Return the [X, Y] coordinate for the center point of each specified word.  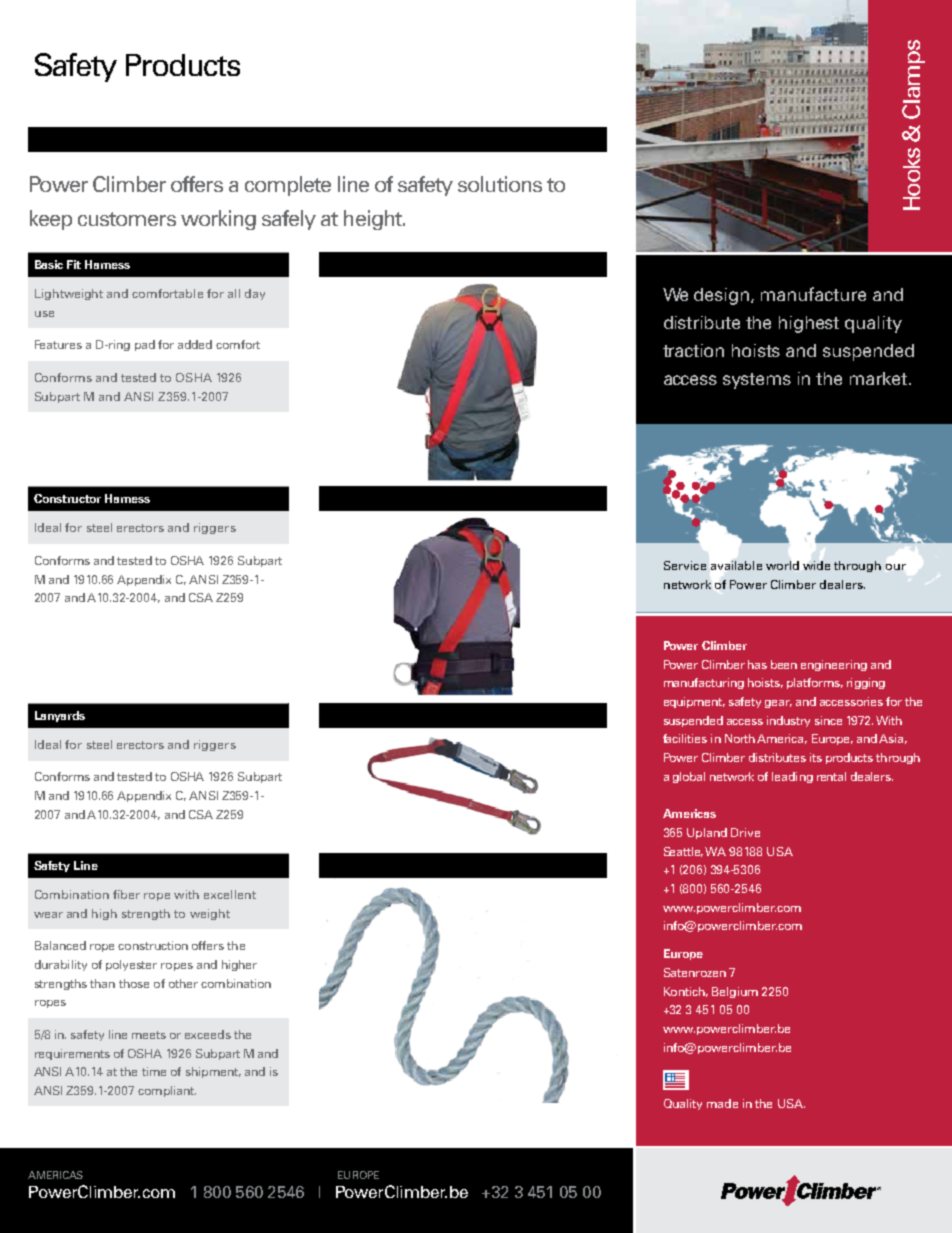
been [784, 664]
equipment [694, 702]
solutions [500, 184]
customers [127, 219]
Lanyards [60, 716]
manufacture [813, 294]
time [154, 1071]
